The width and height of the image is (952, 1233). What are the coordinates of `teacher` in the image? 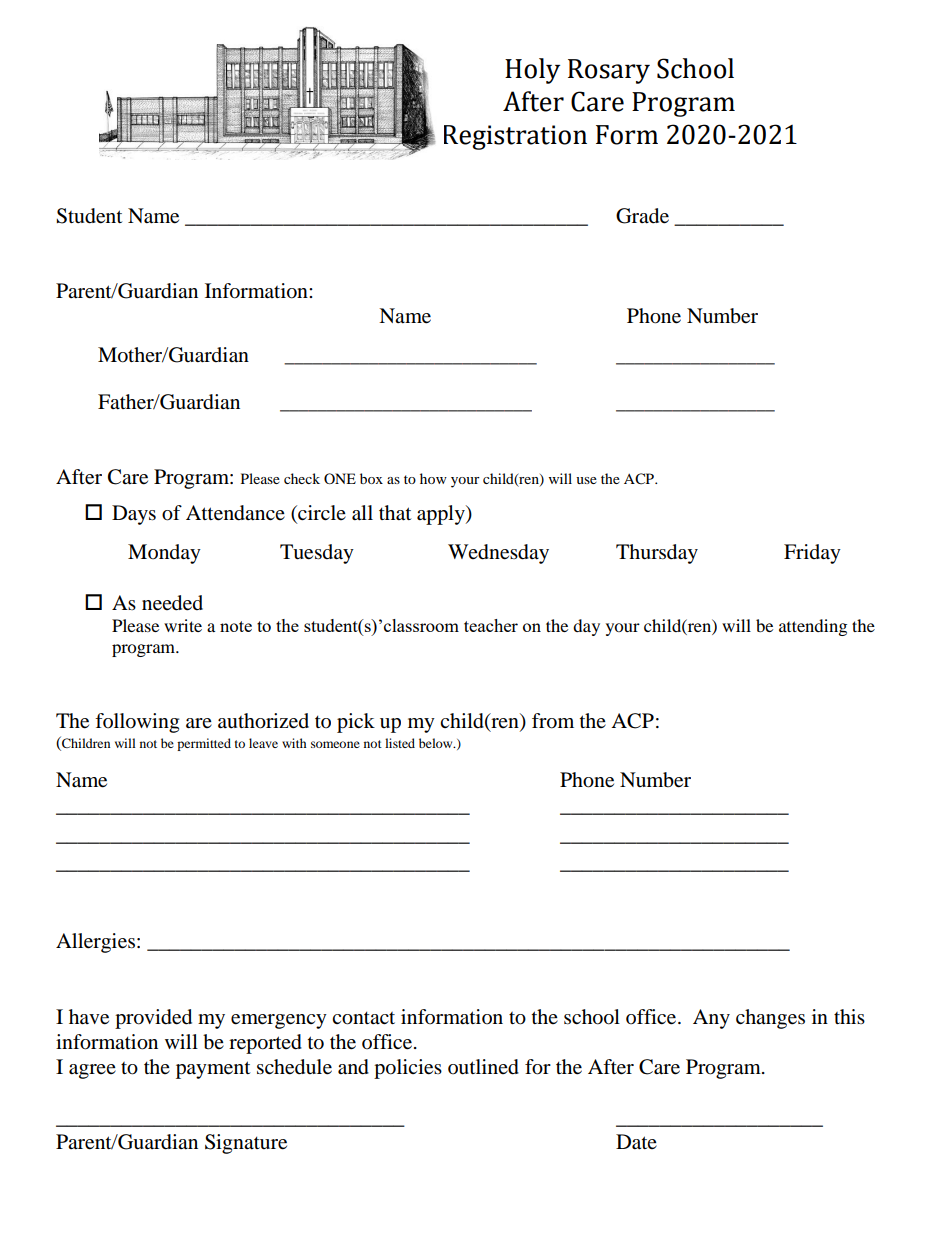 It's located at (491, 625).
